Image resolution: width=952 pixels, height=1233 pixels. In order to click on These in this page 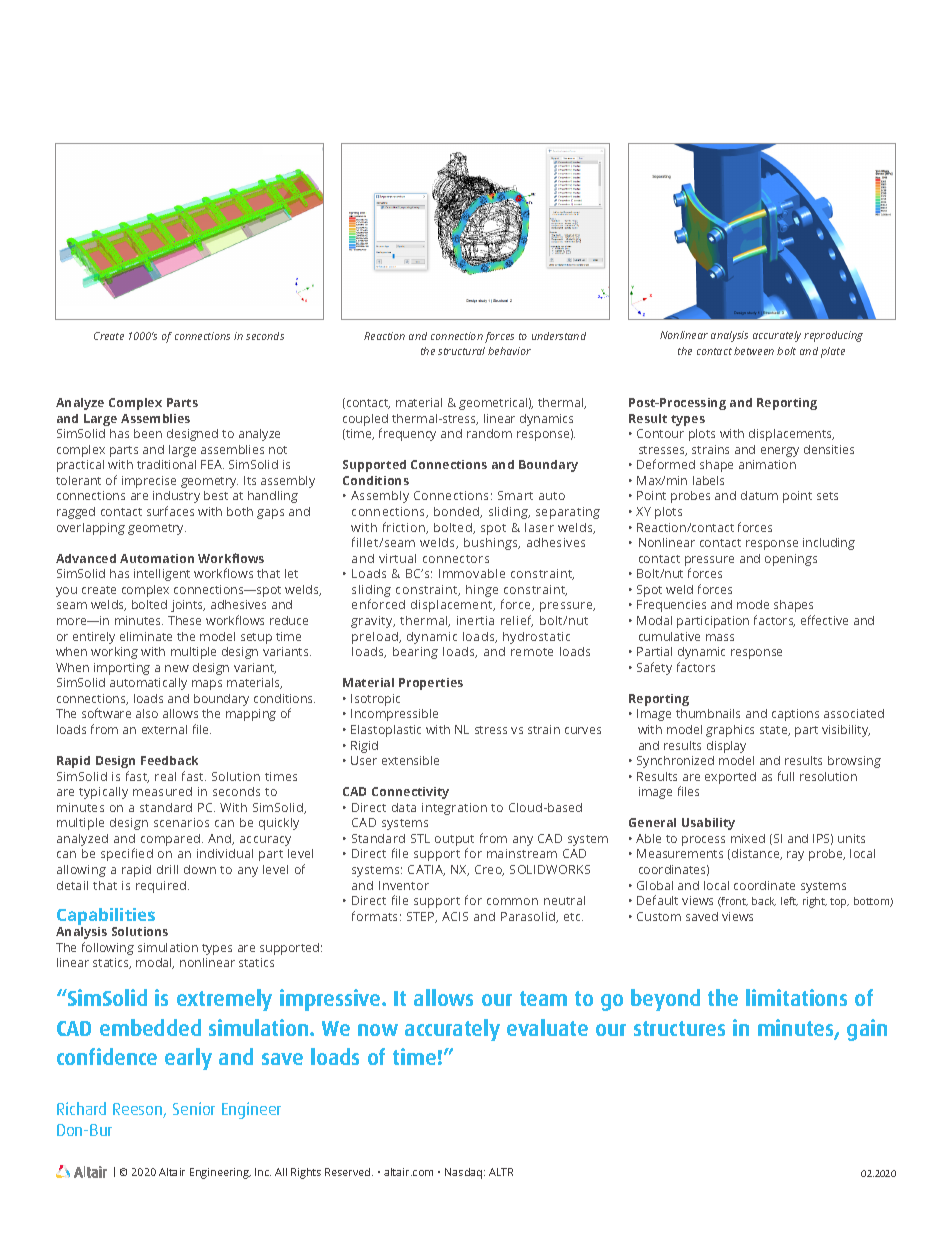, I will do `click(184, 620)`.
